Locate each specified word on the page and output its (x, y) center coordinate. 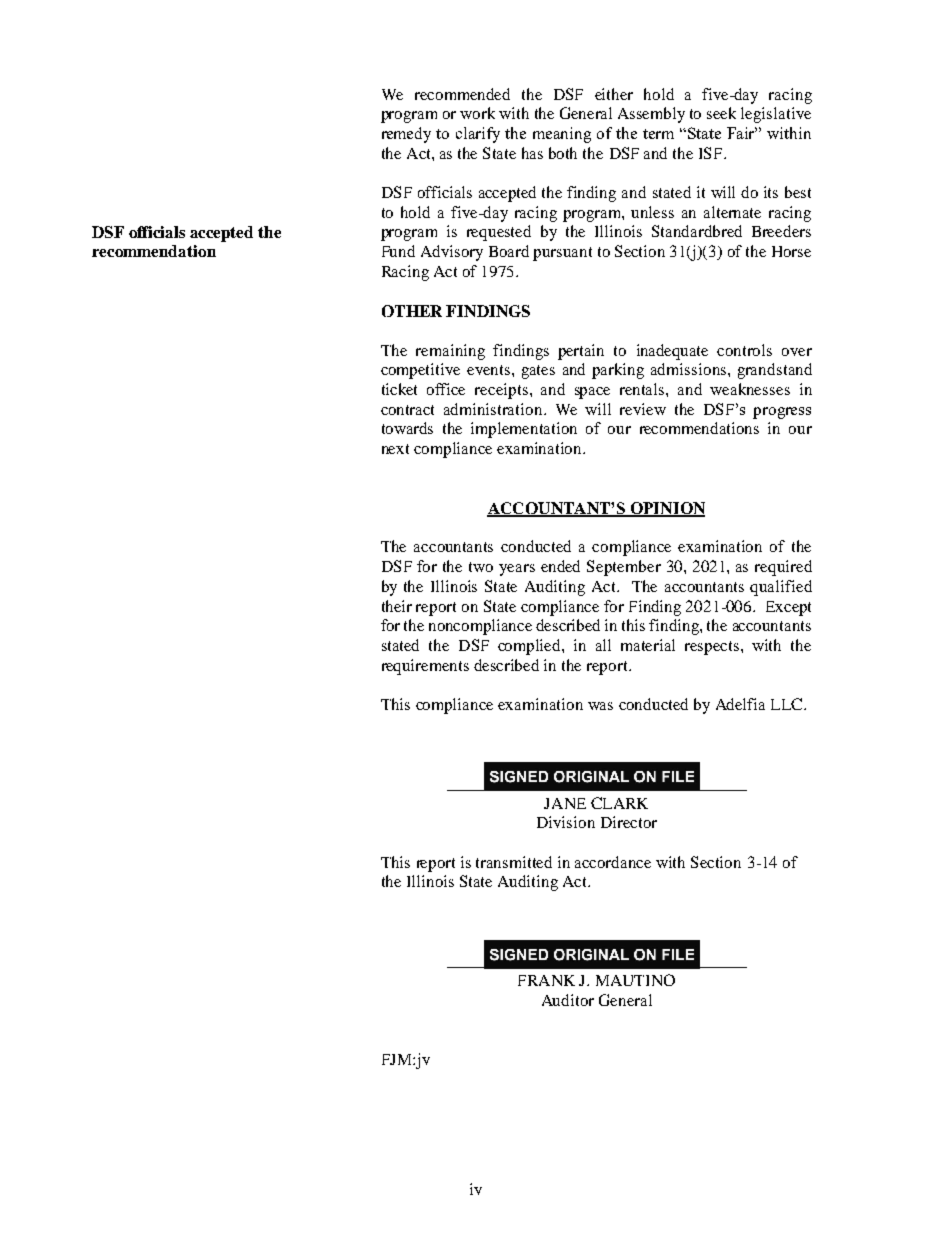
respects (713, 648)
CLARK (619, 803)
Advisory (452, 253)
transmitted (514, 862)
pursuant (562, 254)
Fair (742, 133)
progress (782, 413)
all (603, 645)
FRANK (546, 980)
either (614, 94)
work (477, 113)
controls (744, 350)
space (592, 393)
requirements (425, 667)
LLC (788, 704)
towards (407, 428)
